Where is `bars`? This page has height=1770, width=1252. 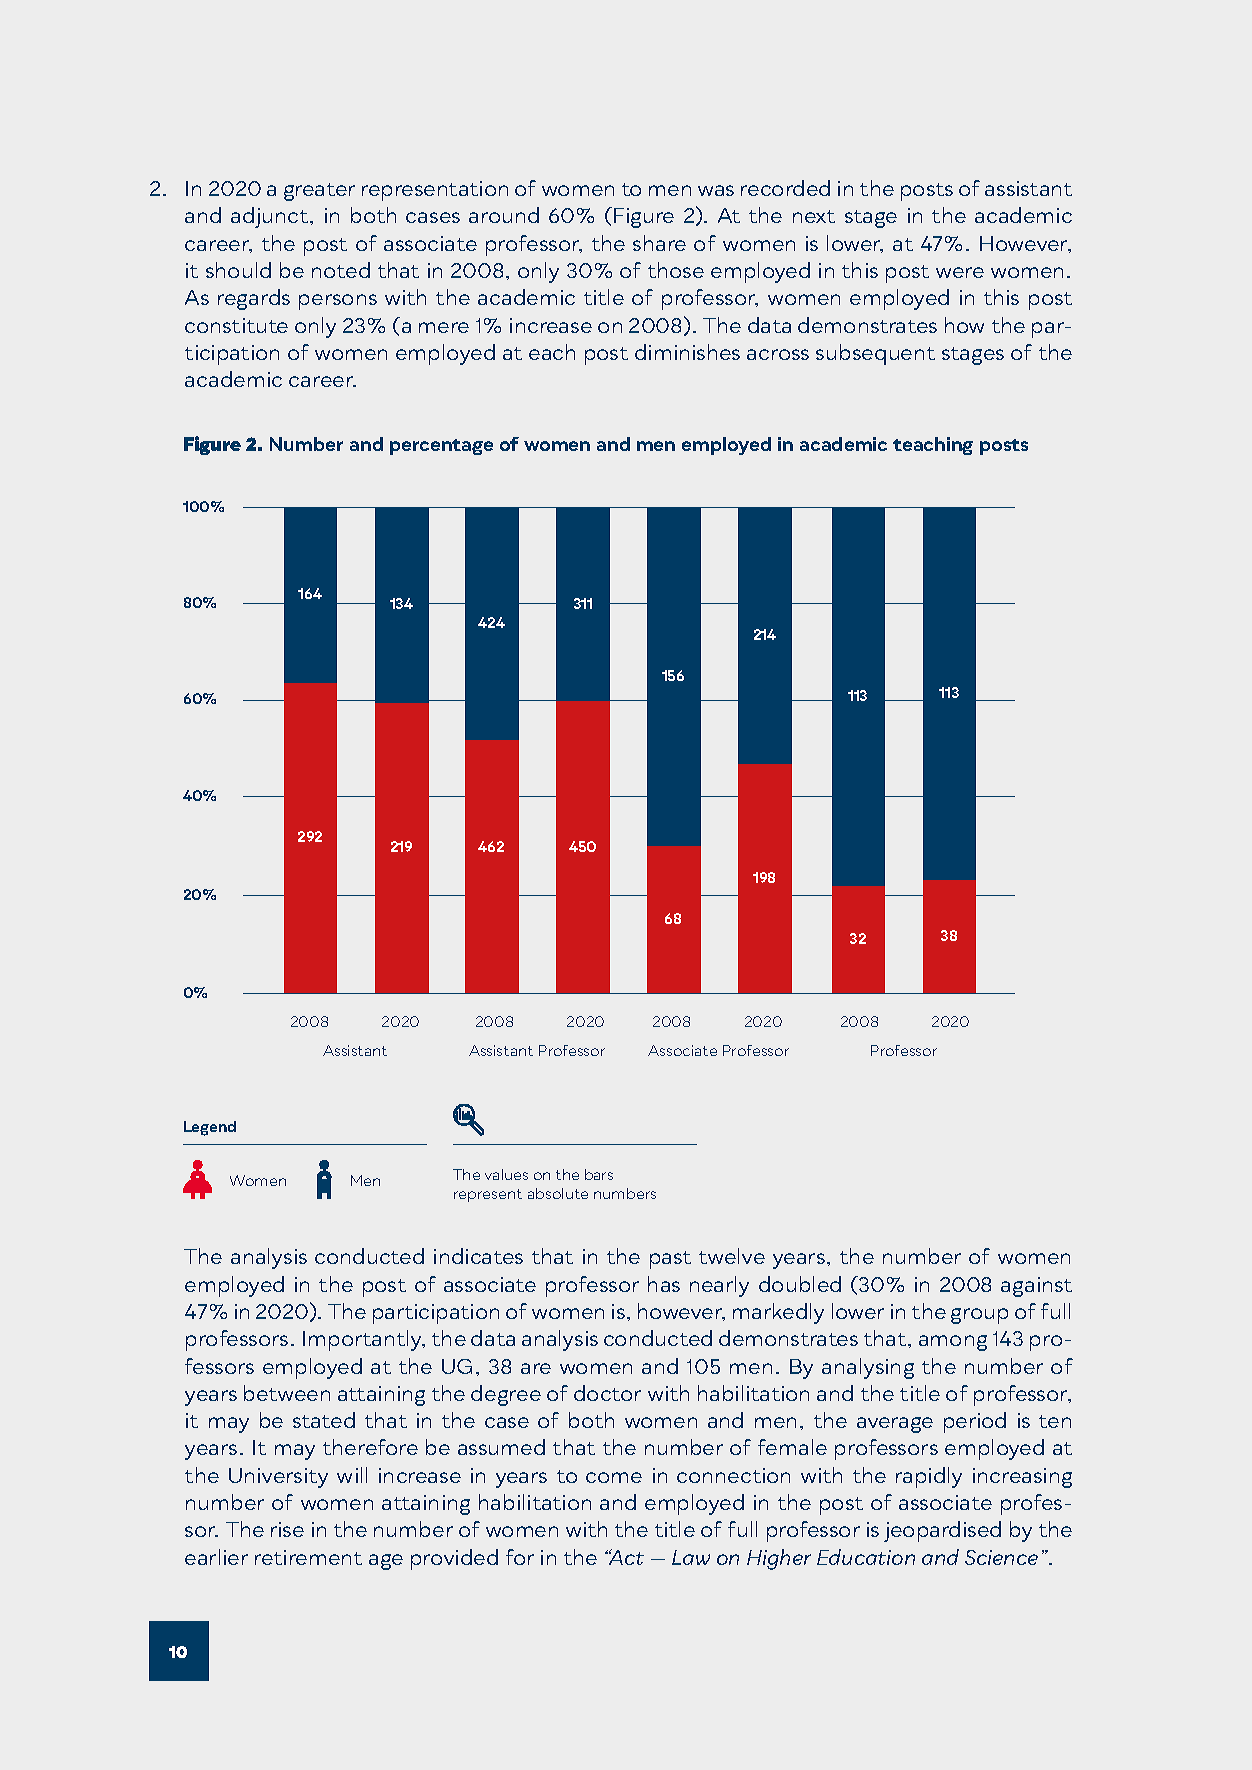 bars is located at coordinates (599, 1174).
